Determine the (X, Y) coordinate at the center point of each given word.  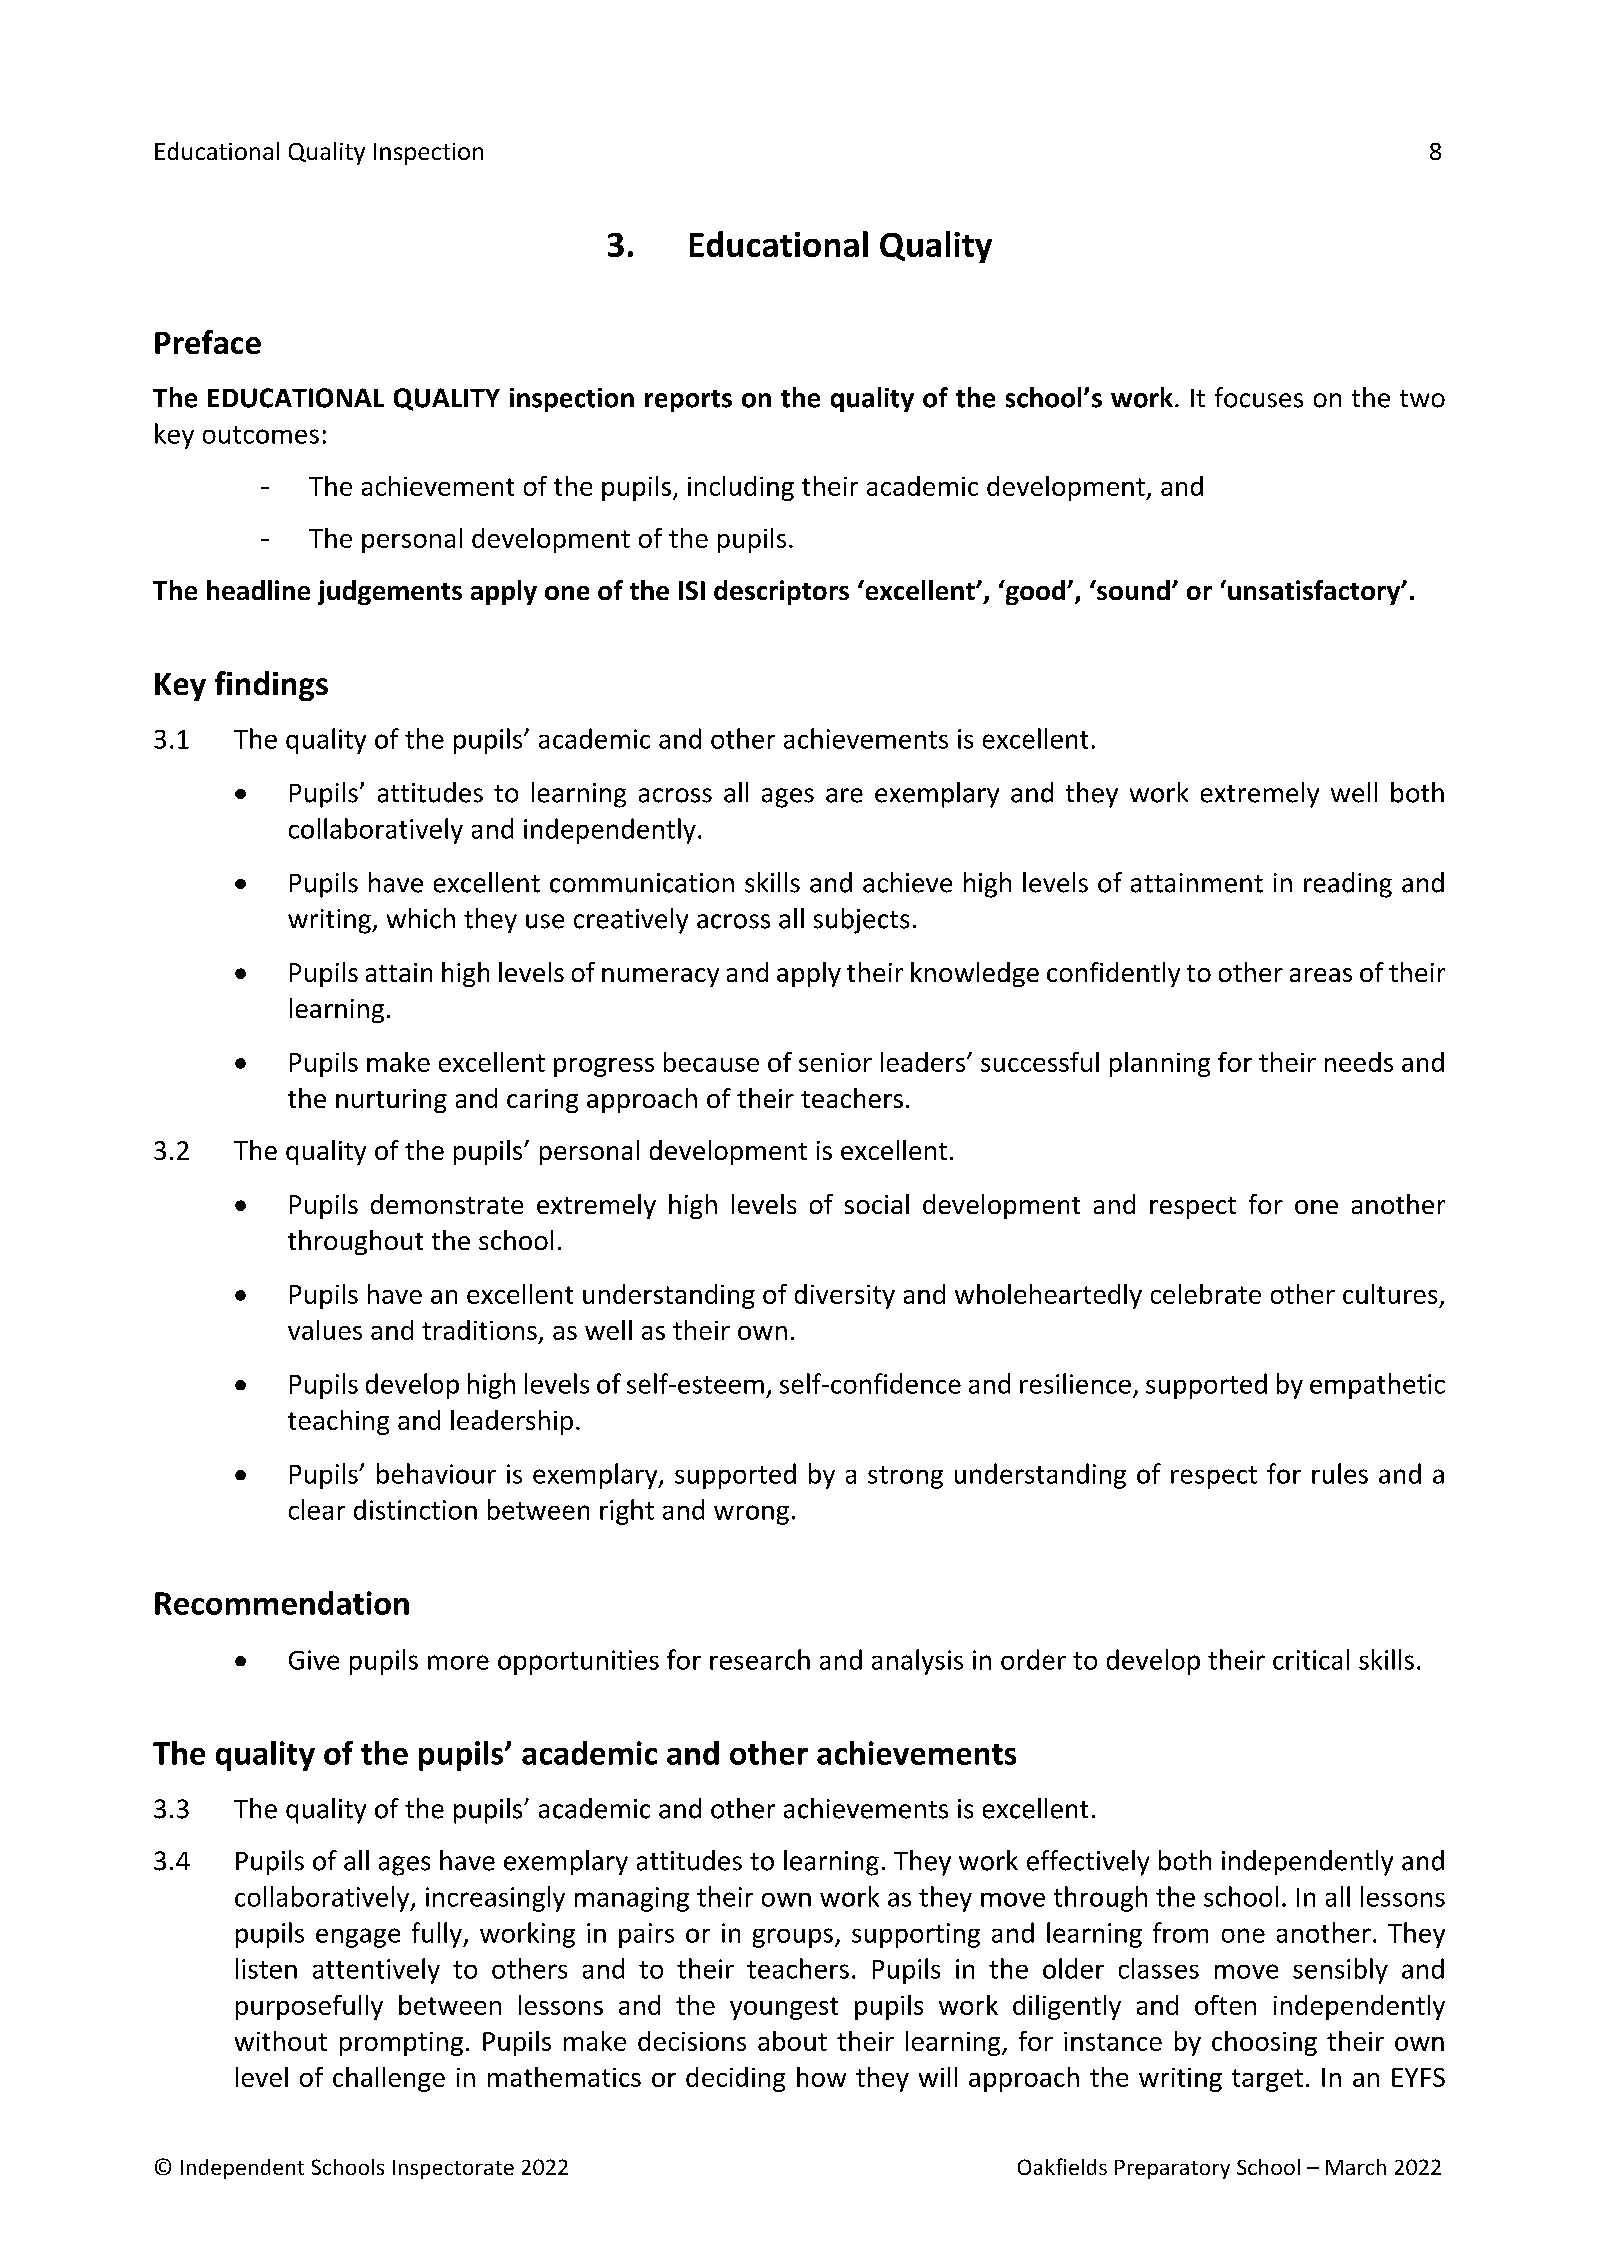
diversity (845, 1296)
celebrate (1206, 1294)
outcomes (261, 435)
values (325, 1330)
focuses (1259, 397)
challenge (389, 2079)
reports (688, 401)
